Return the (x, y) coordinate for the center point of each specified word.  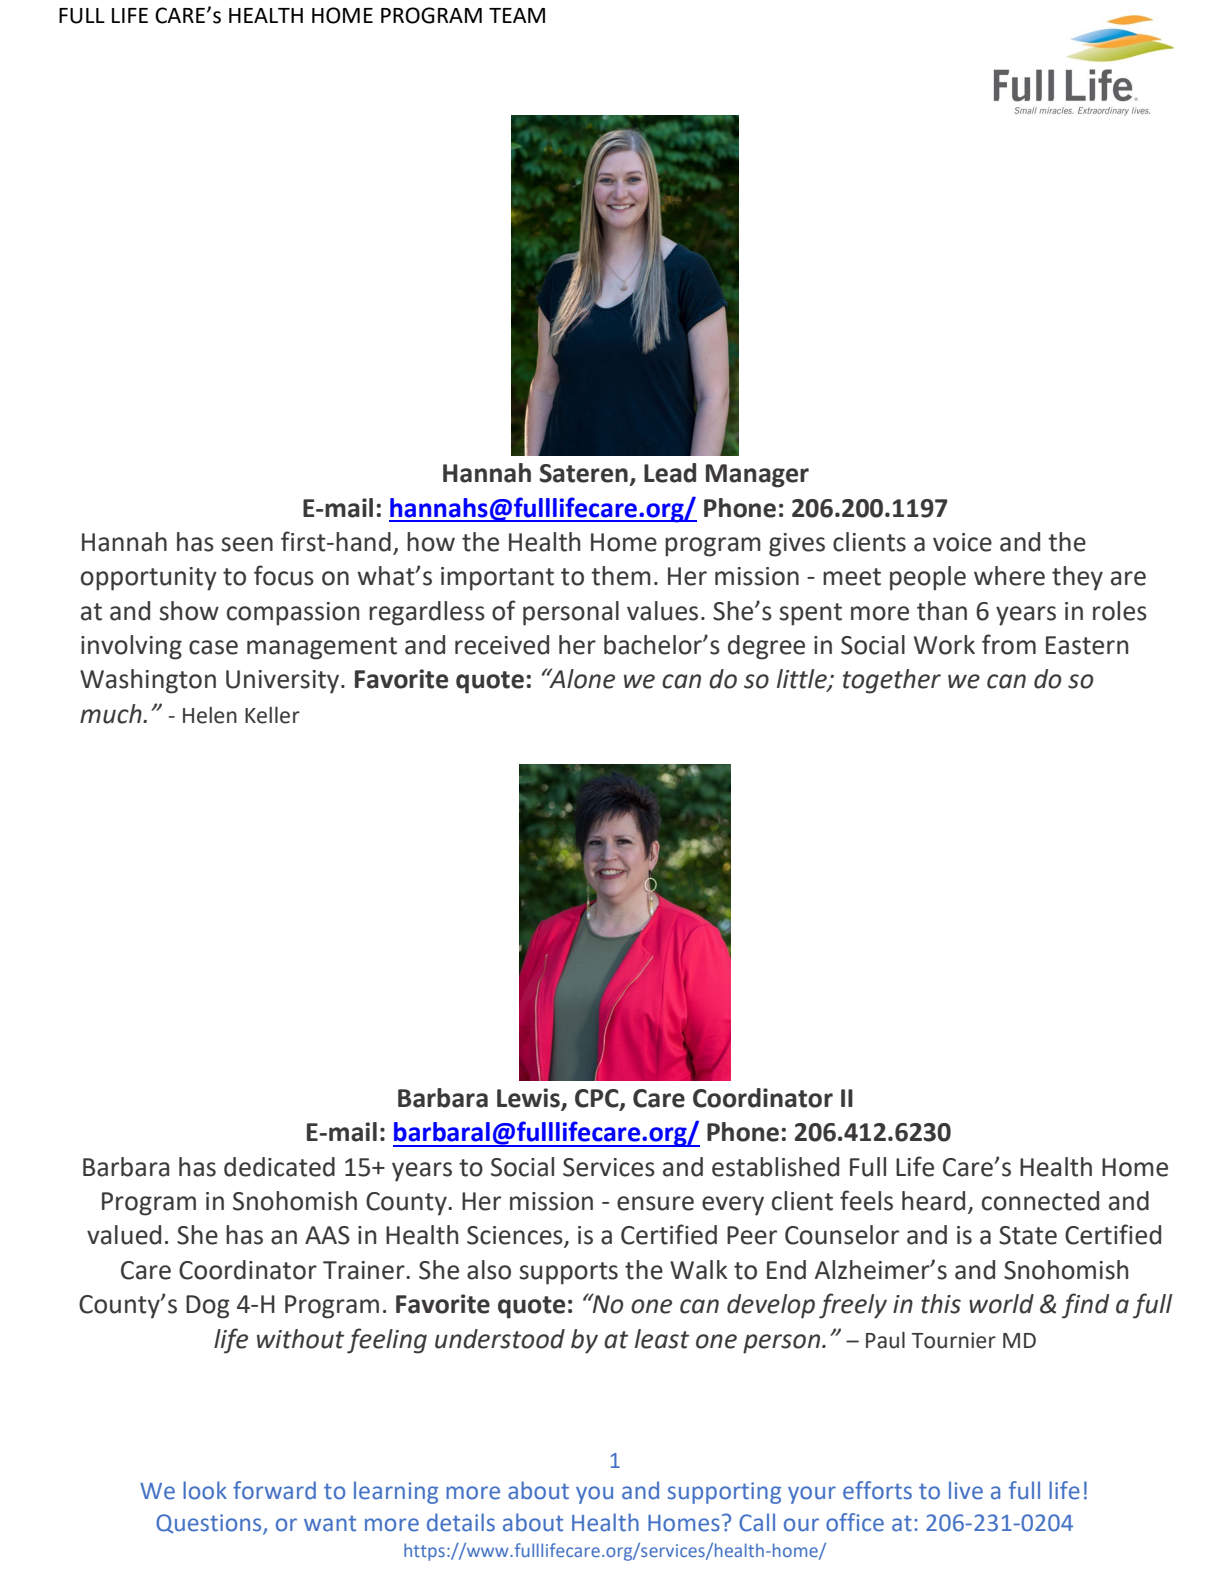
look (205, 1490)
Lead (670, 473)
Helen (210, 715)
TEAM (517, 15)
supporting (724, 1493)
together (892, 681)
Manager (757, 476)
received (502, 645)
